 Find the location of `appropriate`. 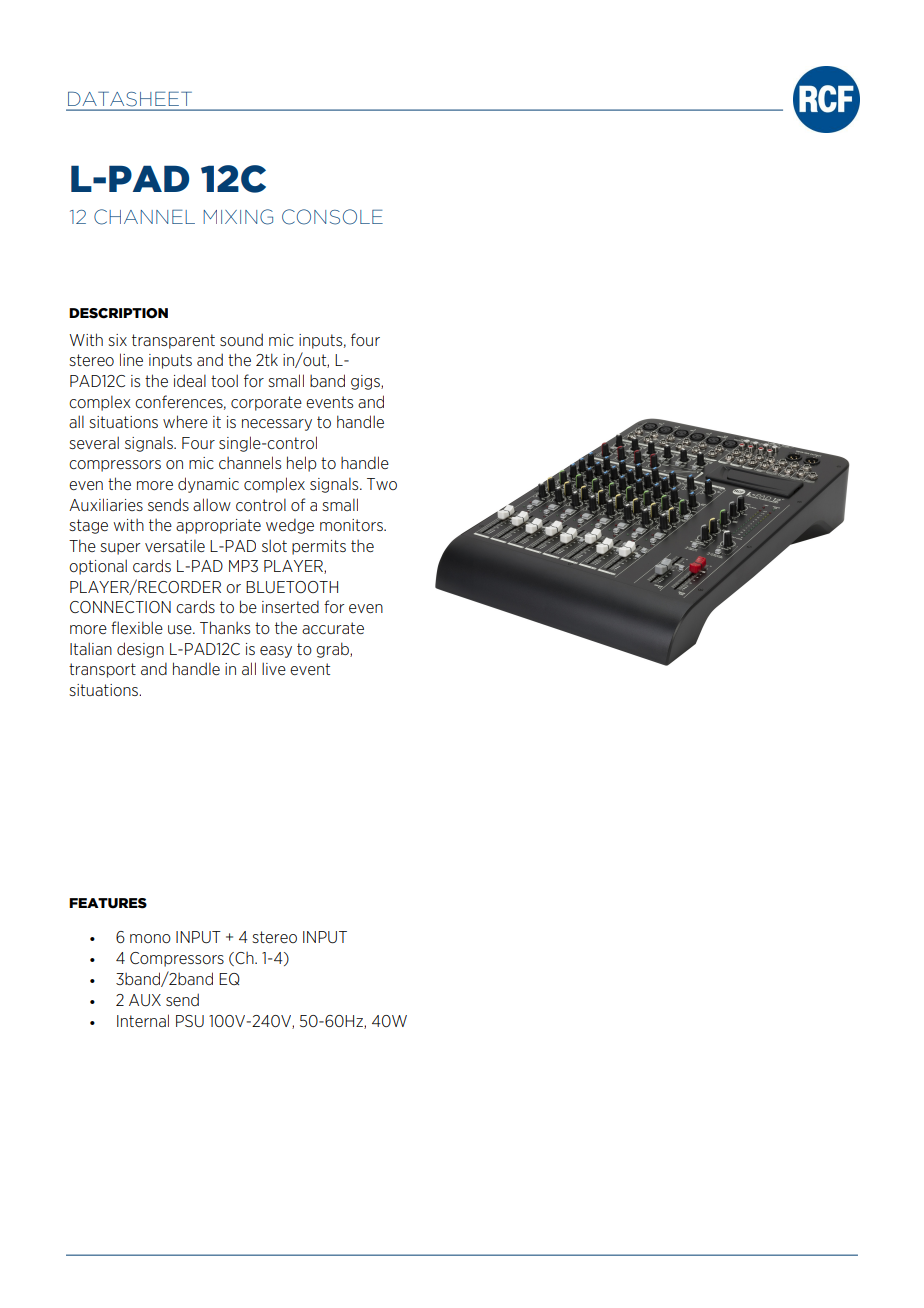

appropriate is located at coordinates (218, 526).
